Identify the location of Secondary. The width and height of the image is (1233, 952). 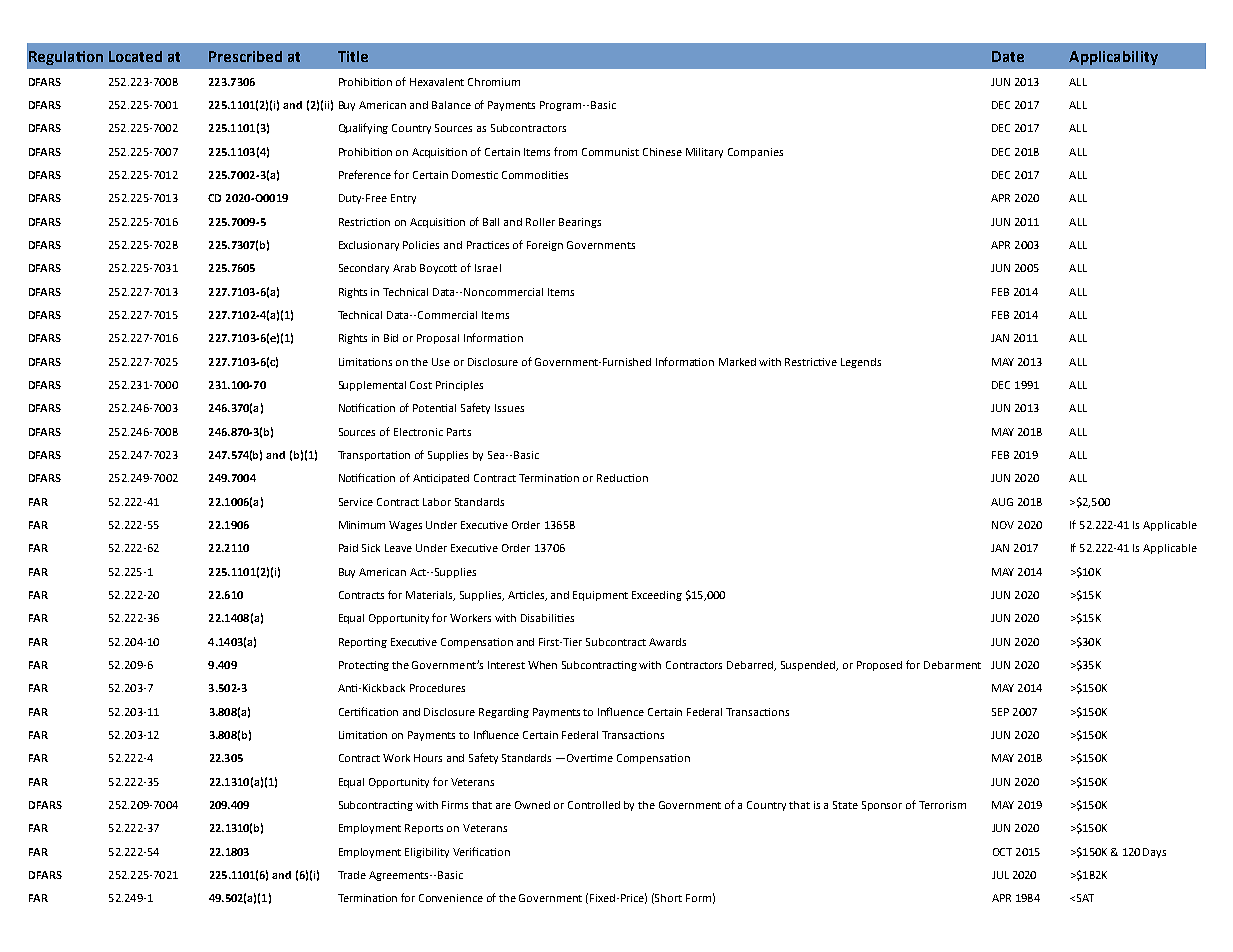
(364, 269).
